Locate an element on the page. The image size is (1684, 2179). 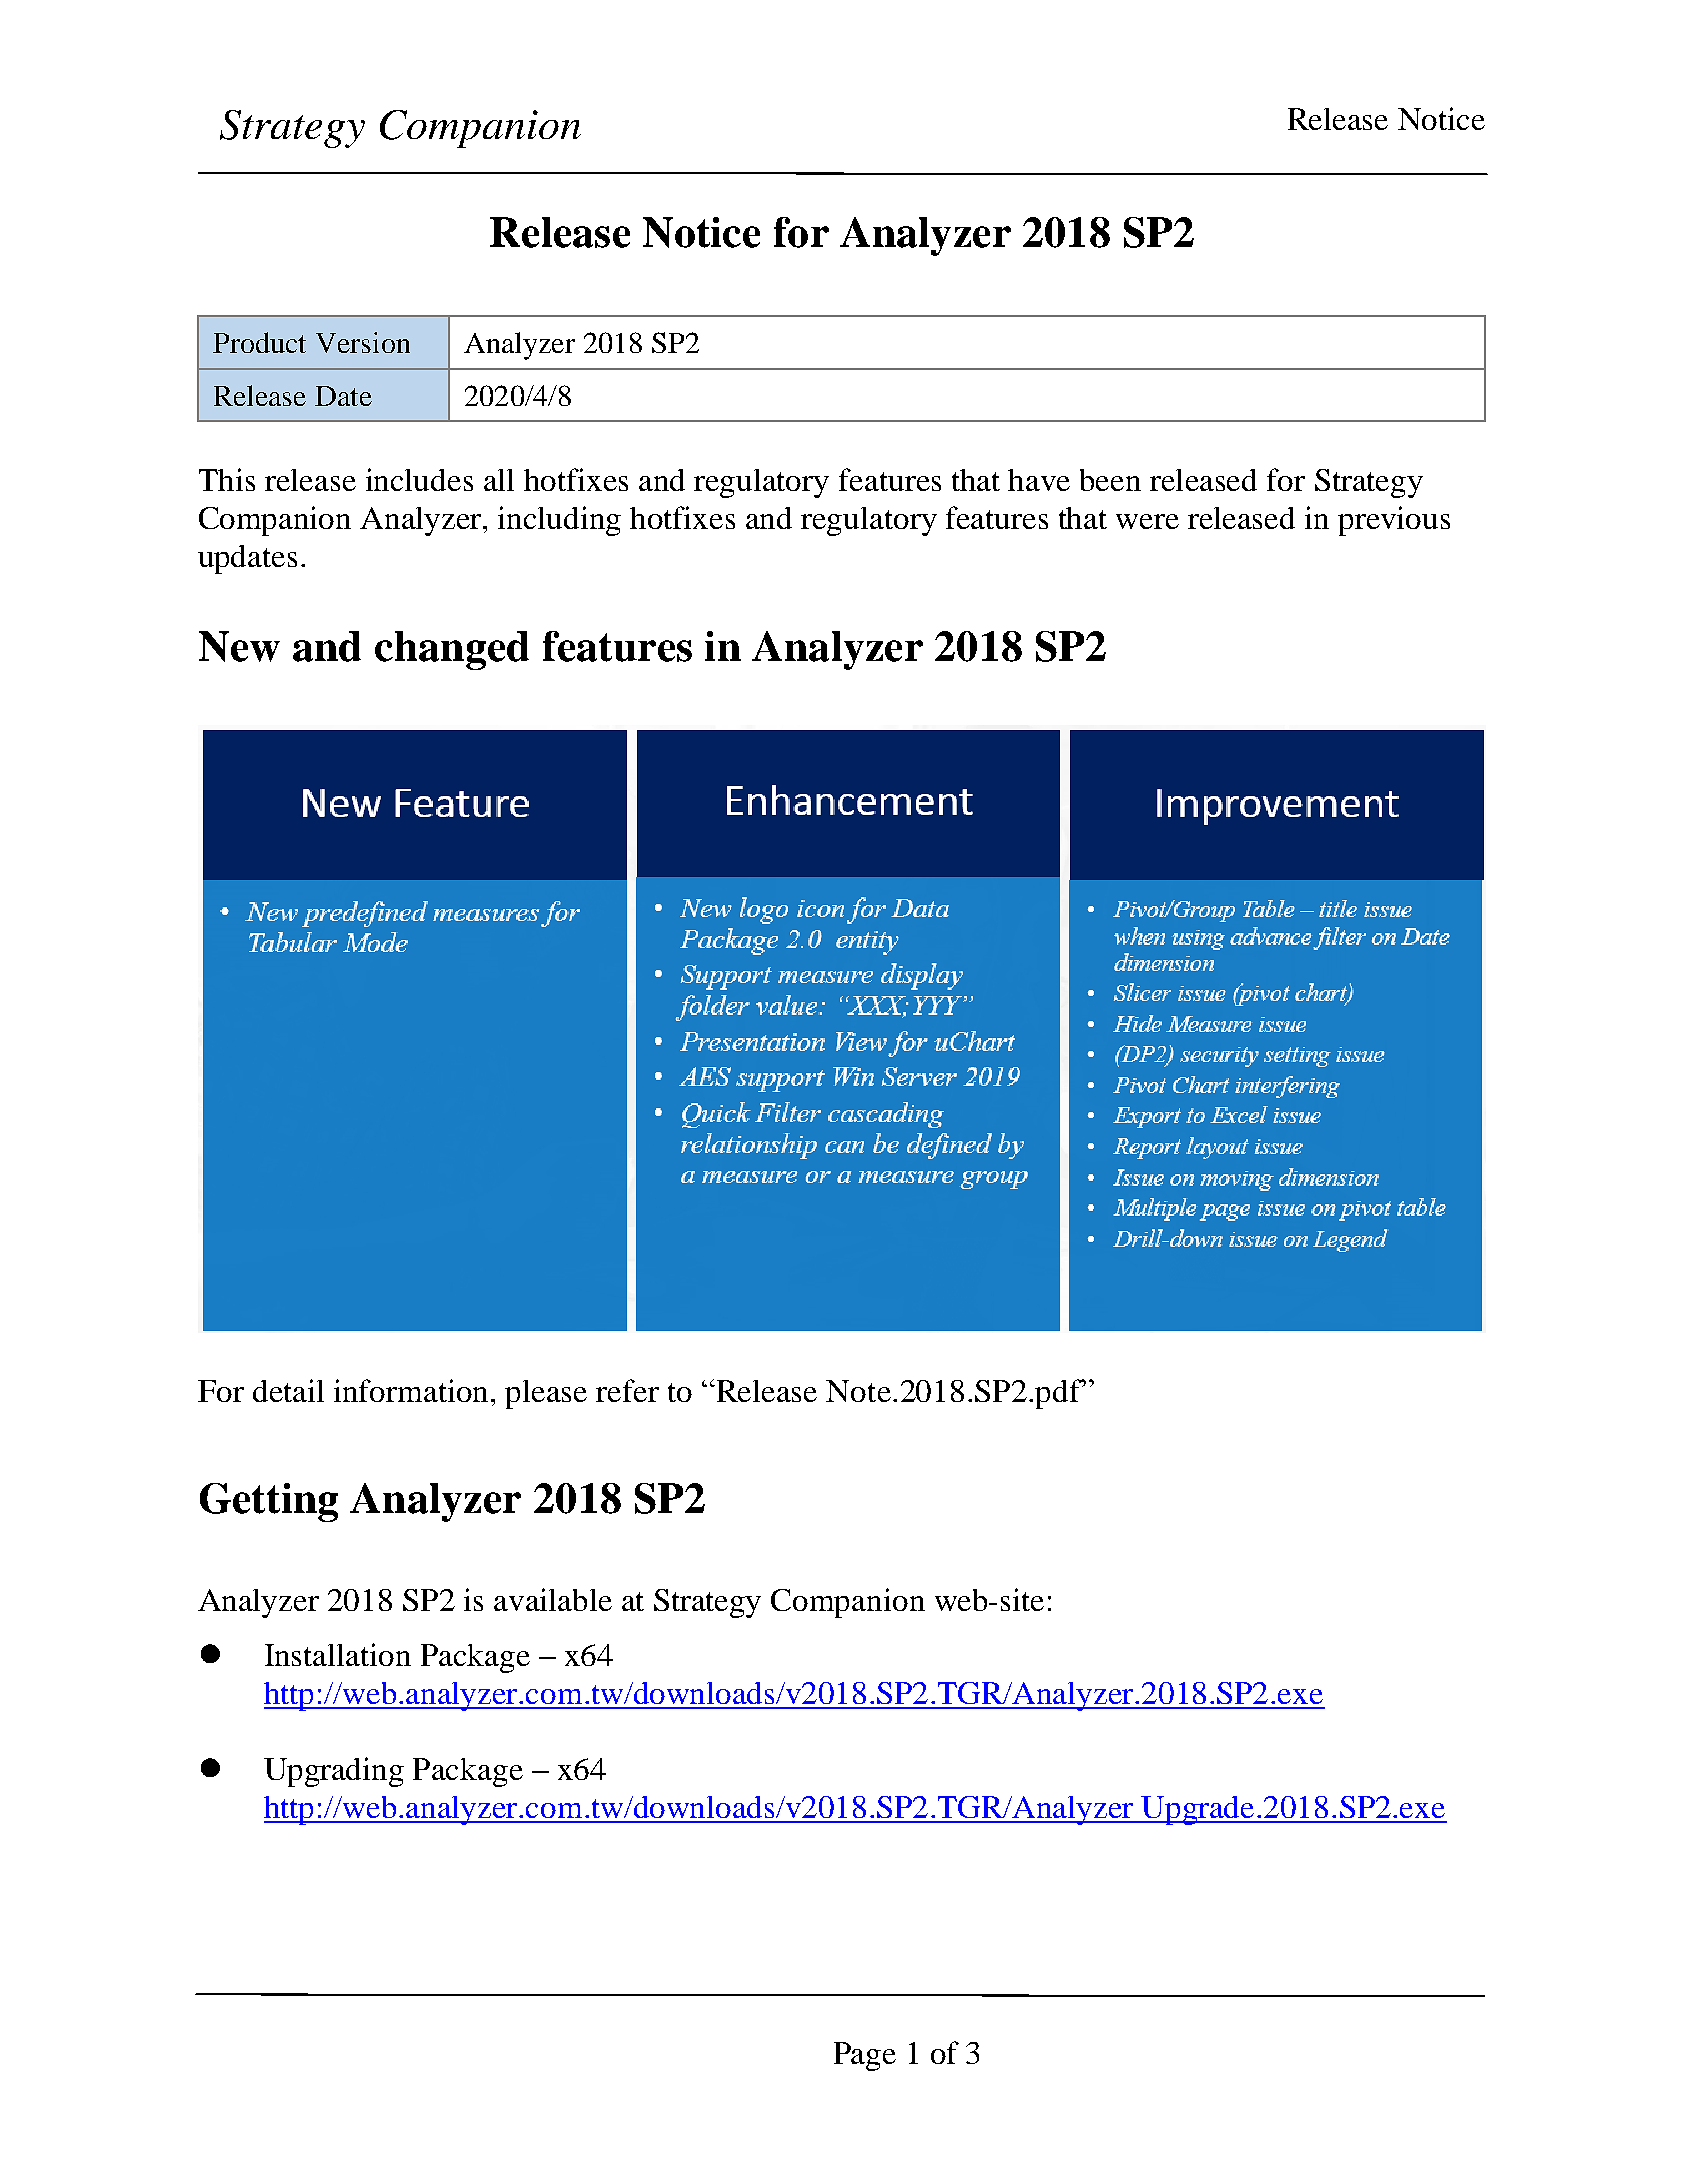
changed is located at coordinates (452, 650).
